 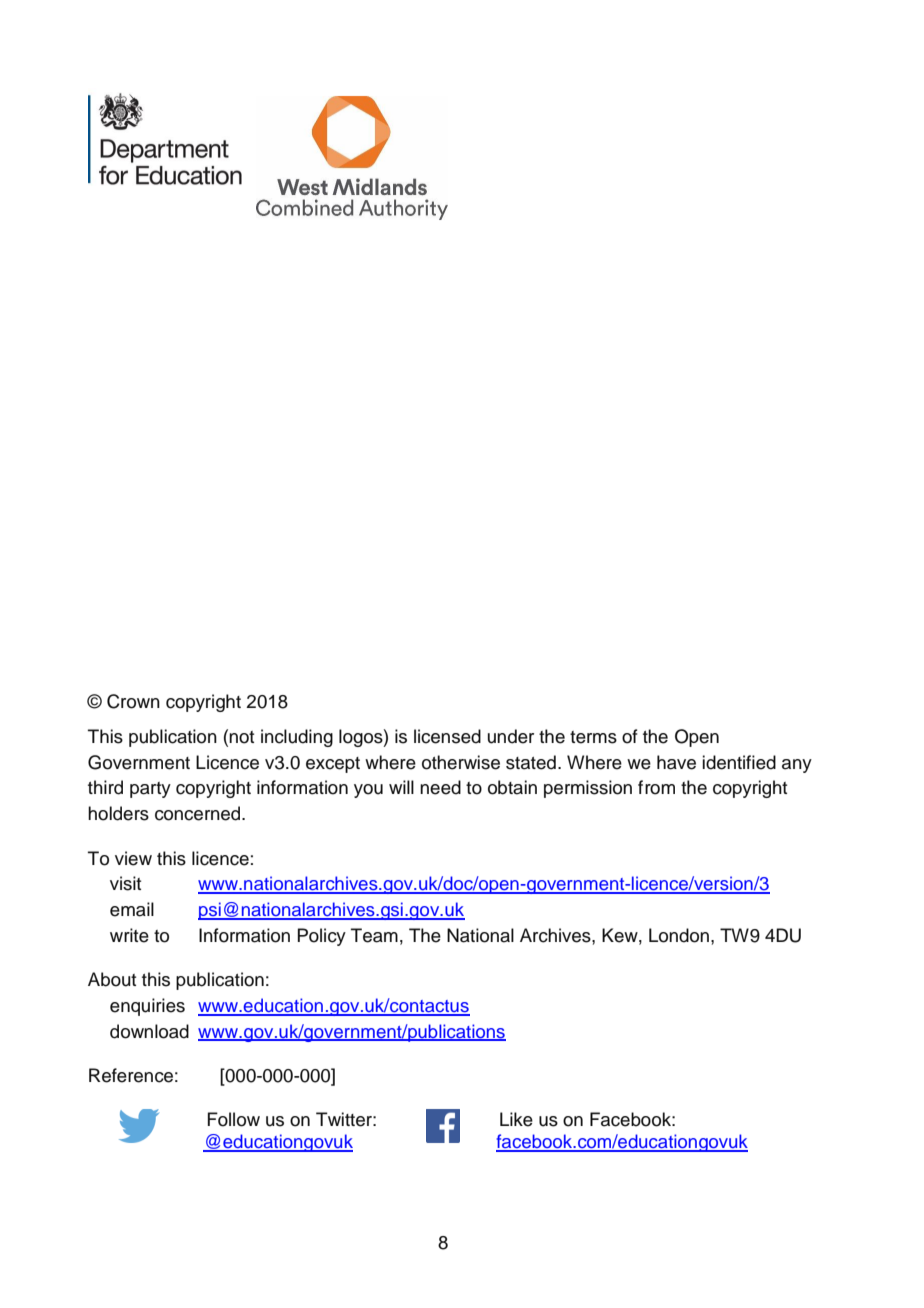 I want to click on need, so click(x=440, y=787).
